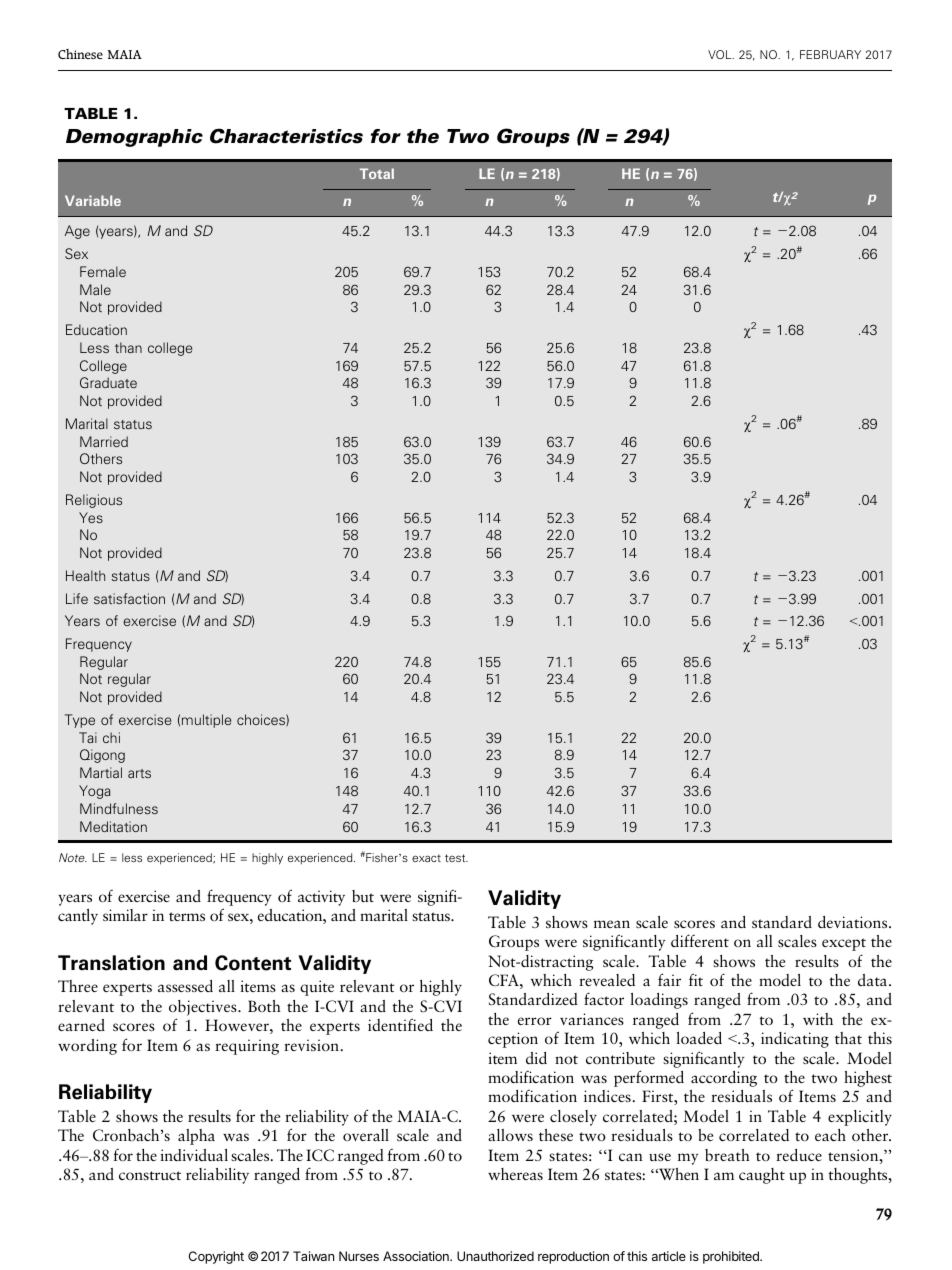  What do you see at coordinates (495, 1256) in the document?
I see `Unauthorized` at bounding box center [495, 1256].
